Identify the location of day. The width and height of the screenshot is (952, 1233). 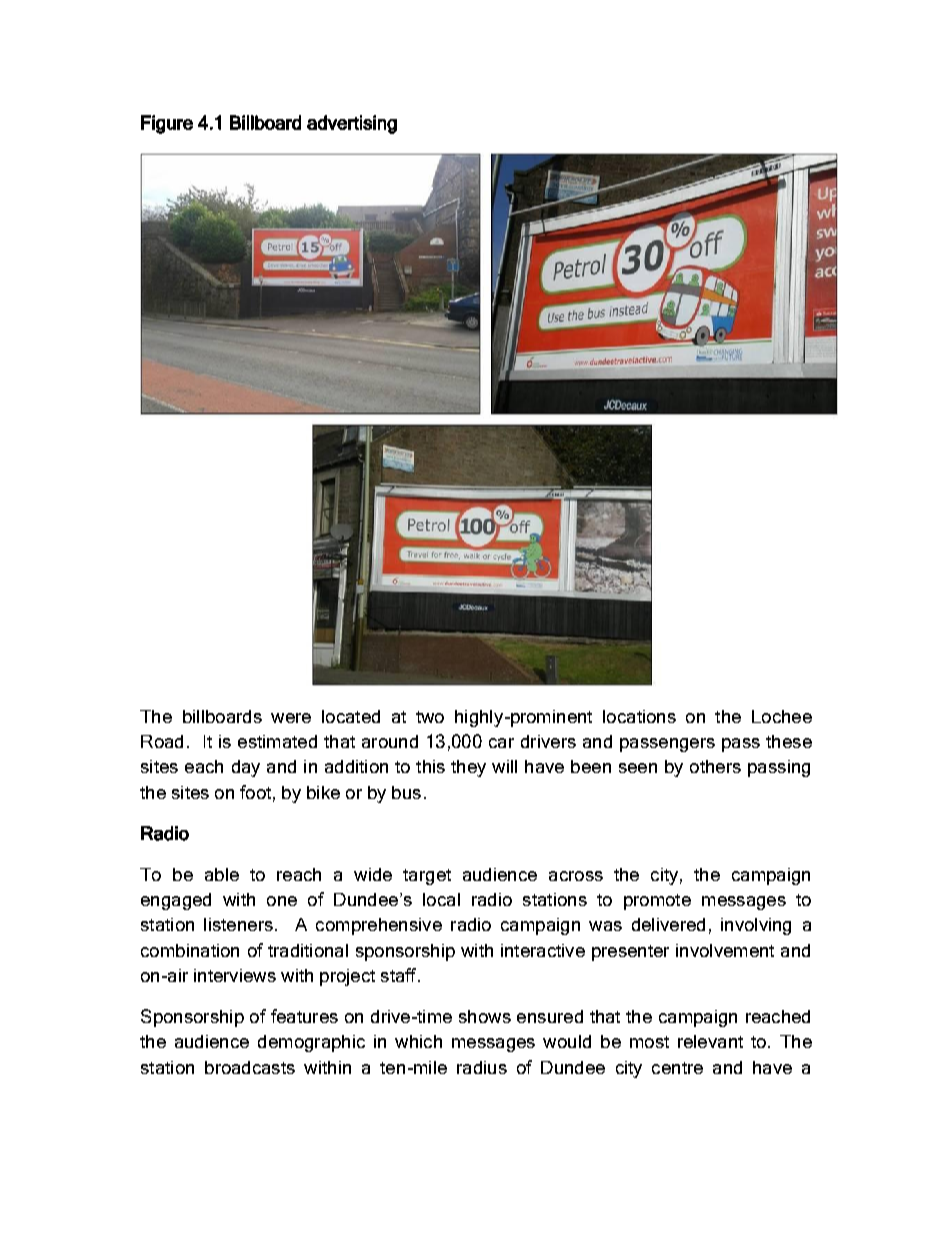
(246, 768).
